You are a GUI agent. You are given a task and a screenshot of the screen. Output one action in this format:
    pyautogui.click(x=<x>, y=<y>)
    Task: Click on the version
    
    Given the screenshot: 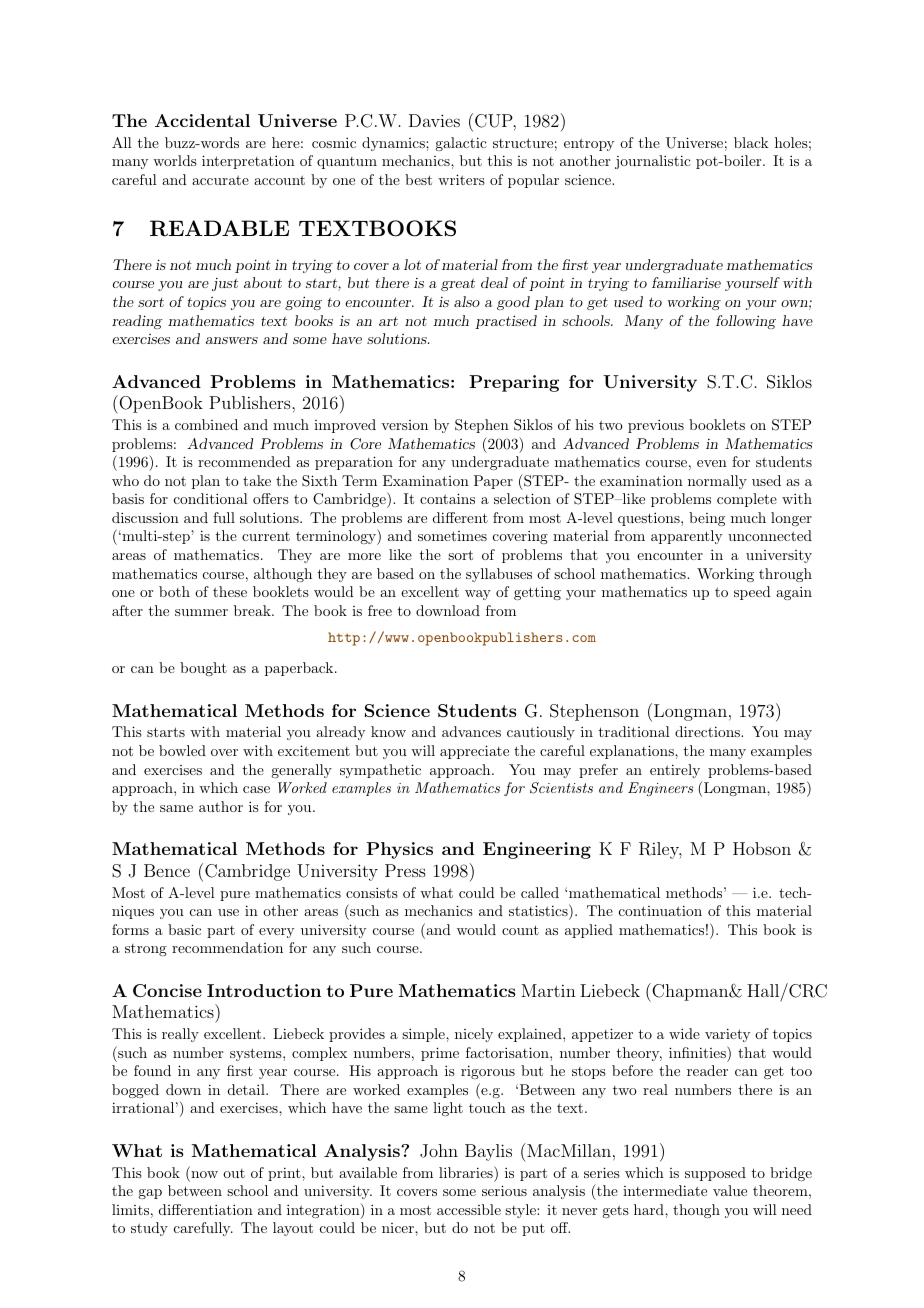 What is the action you would take?
    pyautogui.click(x=404, y=425)
